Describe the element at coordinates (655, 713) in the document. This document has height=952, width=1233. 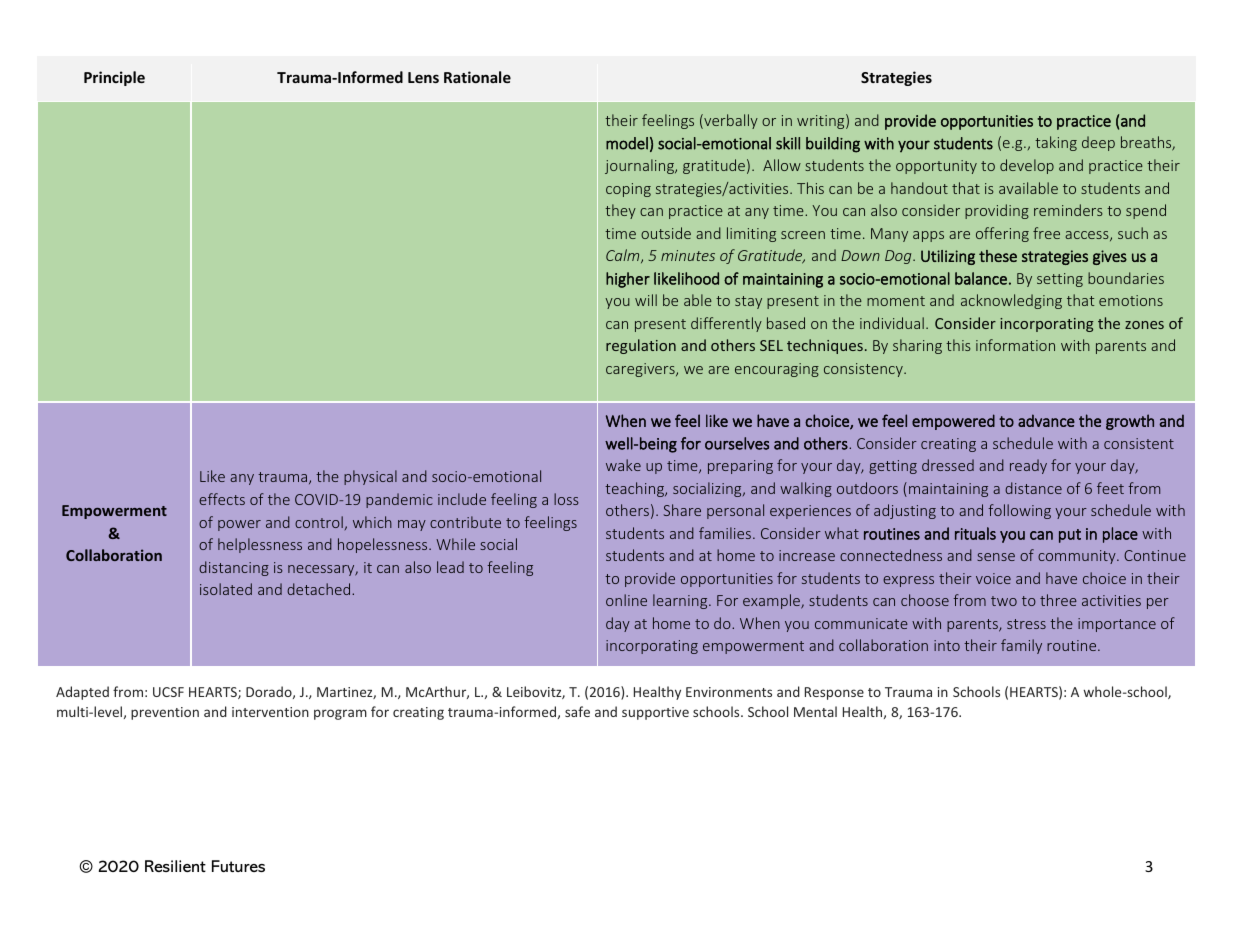
I see `supportive` at that location.
